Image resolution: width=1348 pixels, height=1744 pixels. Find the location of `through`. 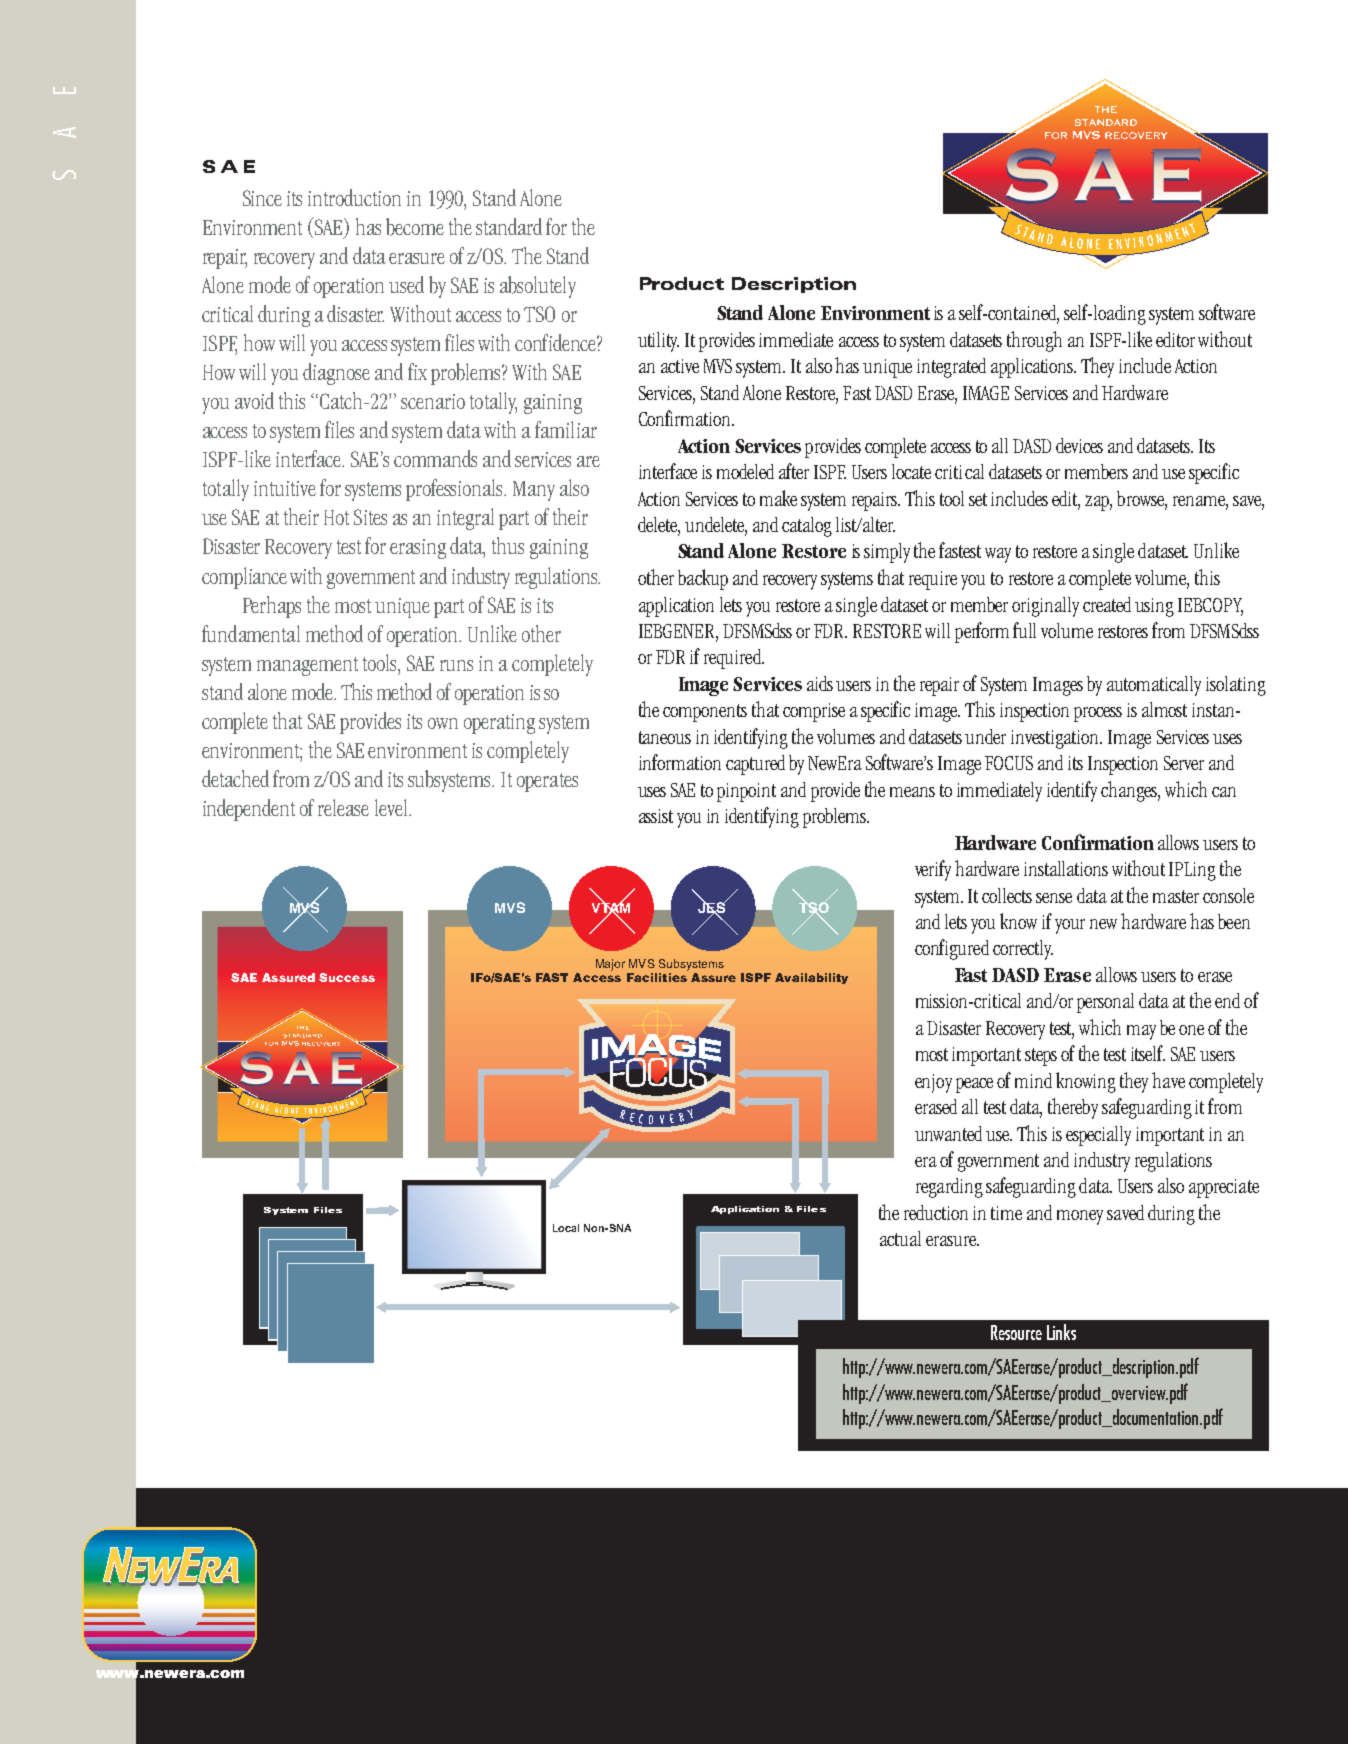

through is located at coordinates (1034, 341).
